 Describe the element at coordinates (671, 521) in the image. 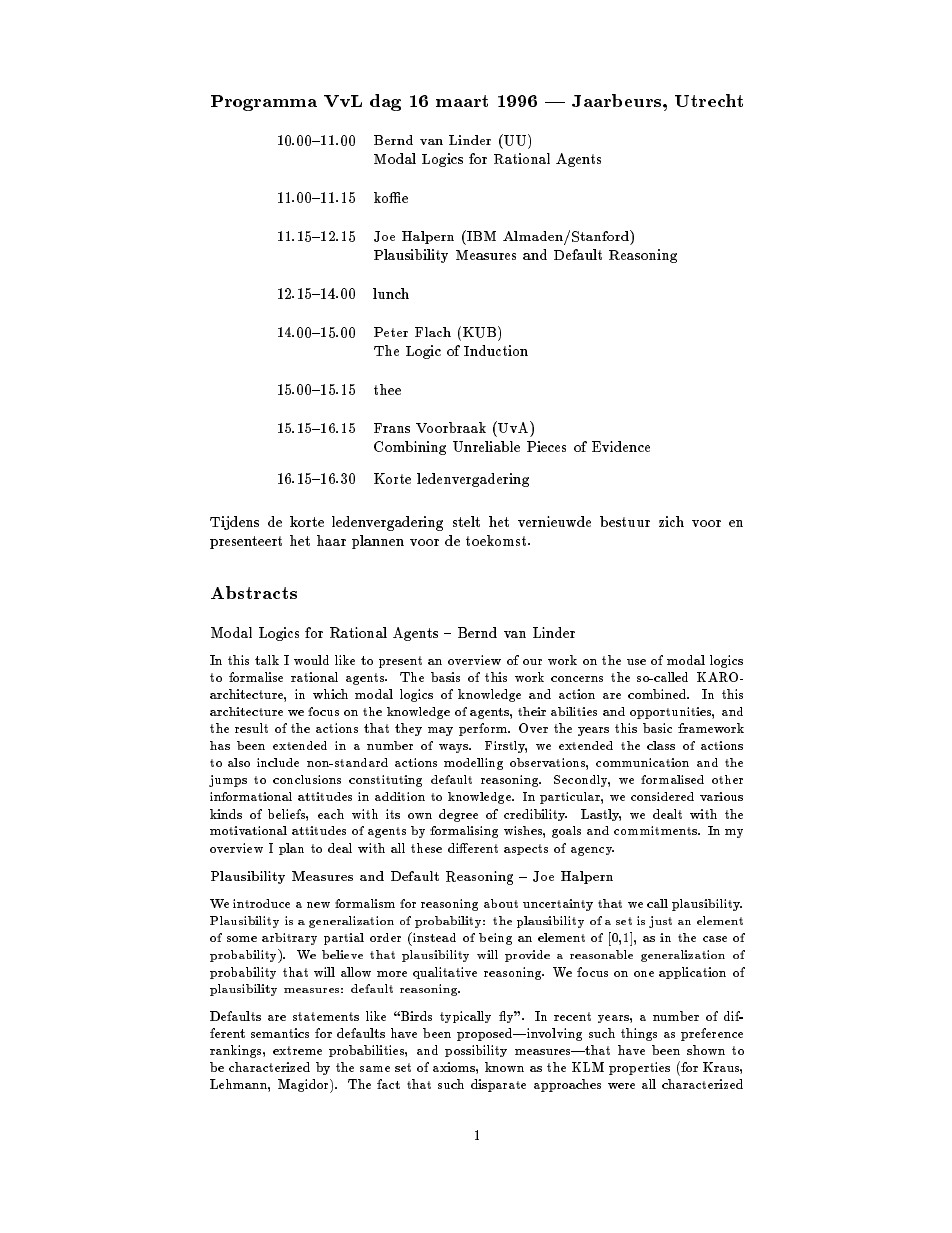

I see `zich` at that location.
